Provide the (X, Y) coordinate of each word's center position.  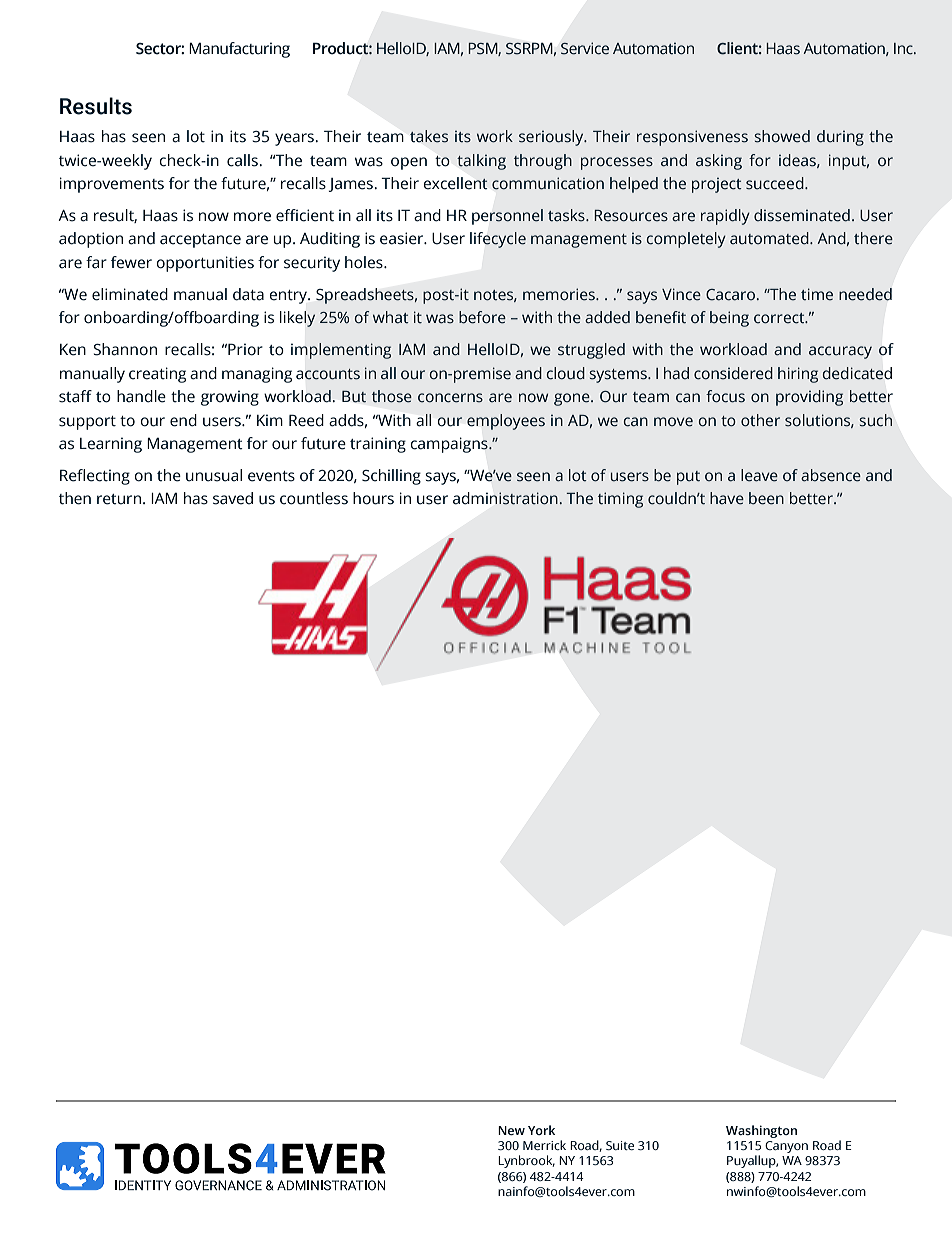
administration (505, 498)
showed (782, 136)
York (541, 1130)
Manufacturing (239, 50)
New (511, 1130)
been (766, 498)
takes (429, 136)
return (119, 499)
